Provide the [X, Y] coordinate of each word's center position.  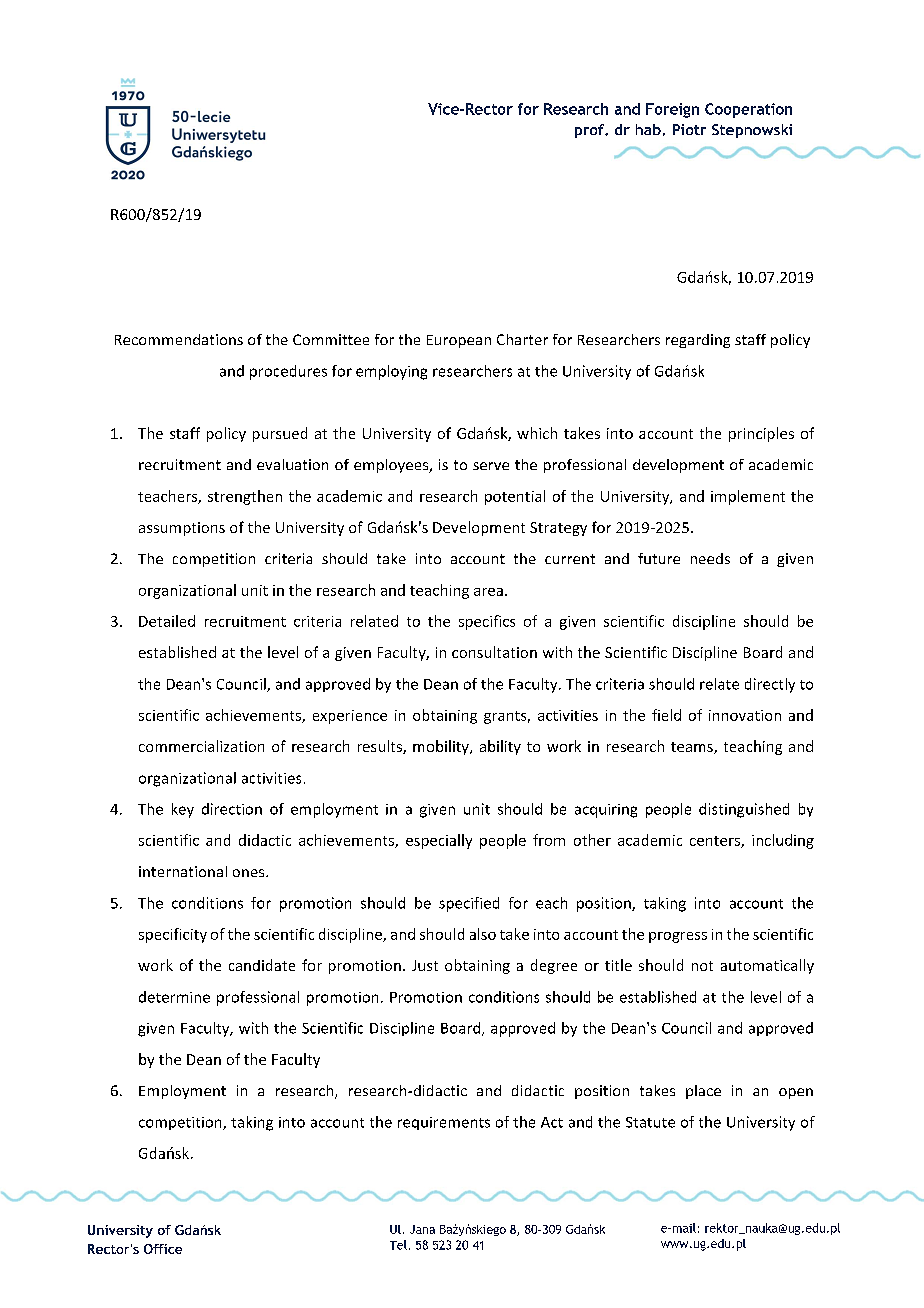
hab [648, 129]
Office [163, 1249]
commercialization [201, 746]
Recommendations [179, 339]
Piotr [689, 129]
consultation [494, 652]
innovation [745, 715]
